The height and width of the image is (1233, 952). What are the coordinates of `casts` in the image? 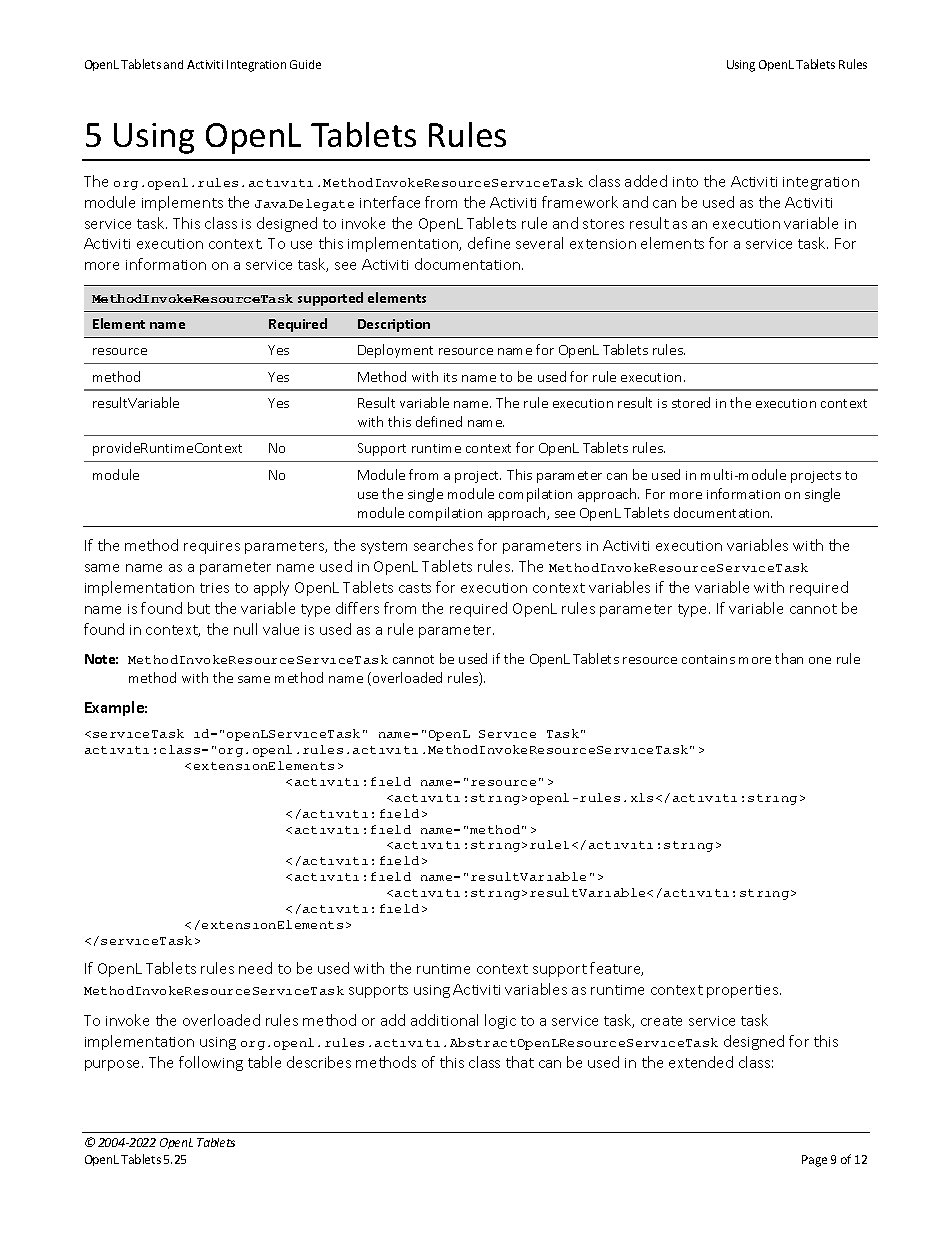 It's located at (415, 588).
